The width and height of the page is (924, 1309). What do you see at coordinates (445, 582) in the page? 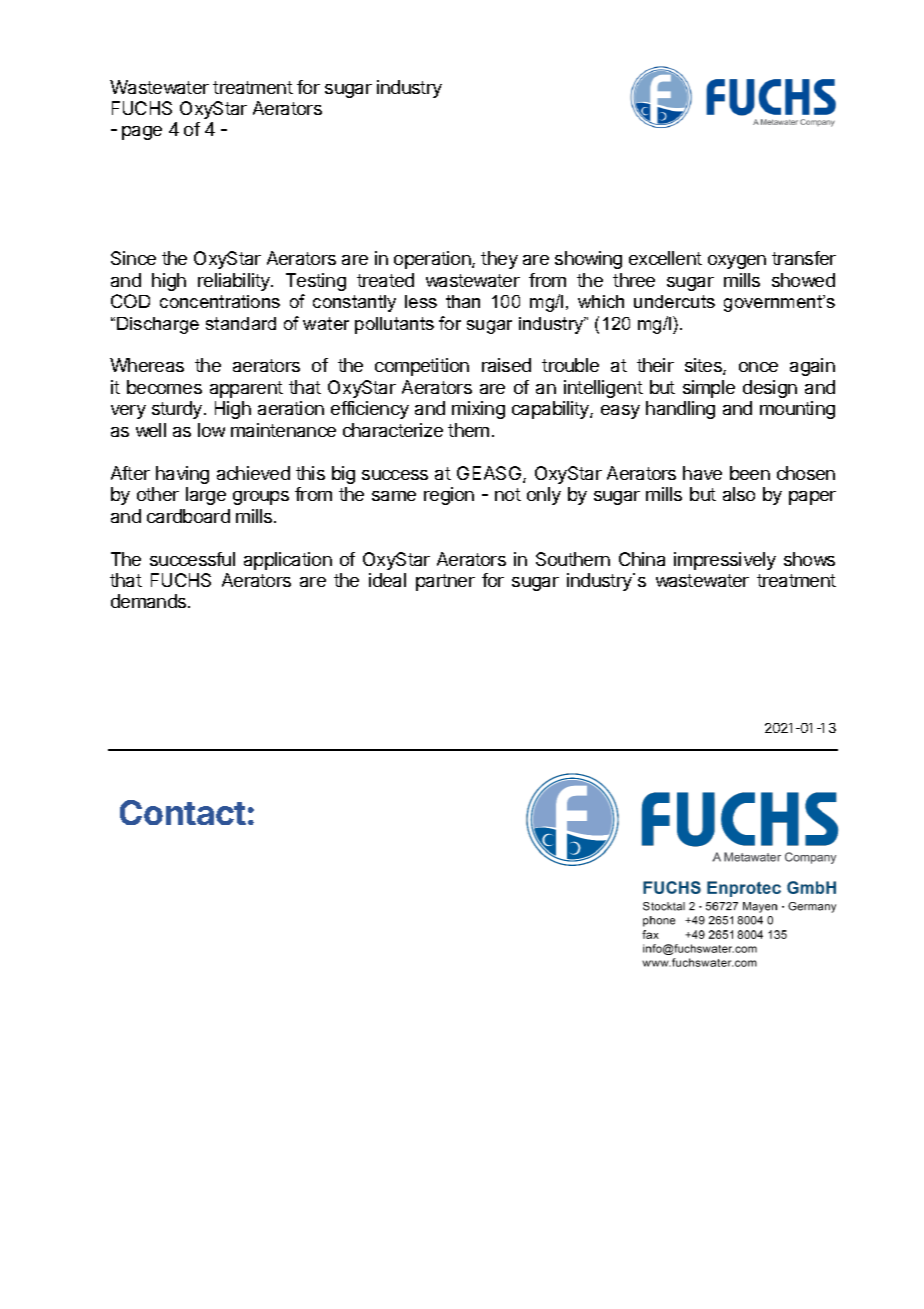
I see `partner` at bounding box center [445, 582].
